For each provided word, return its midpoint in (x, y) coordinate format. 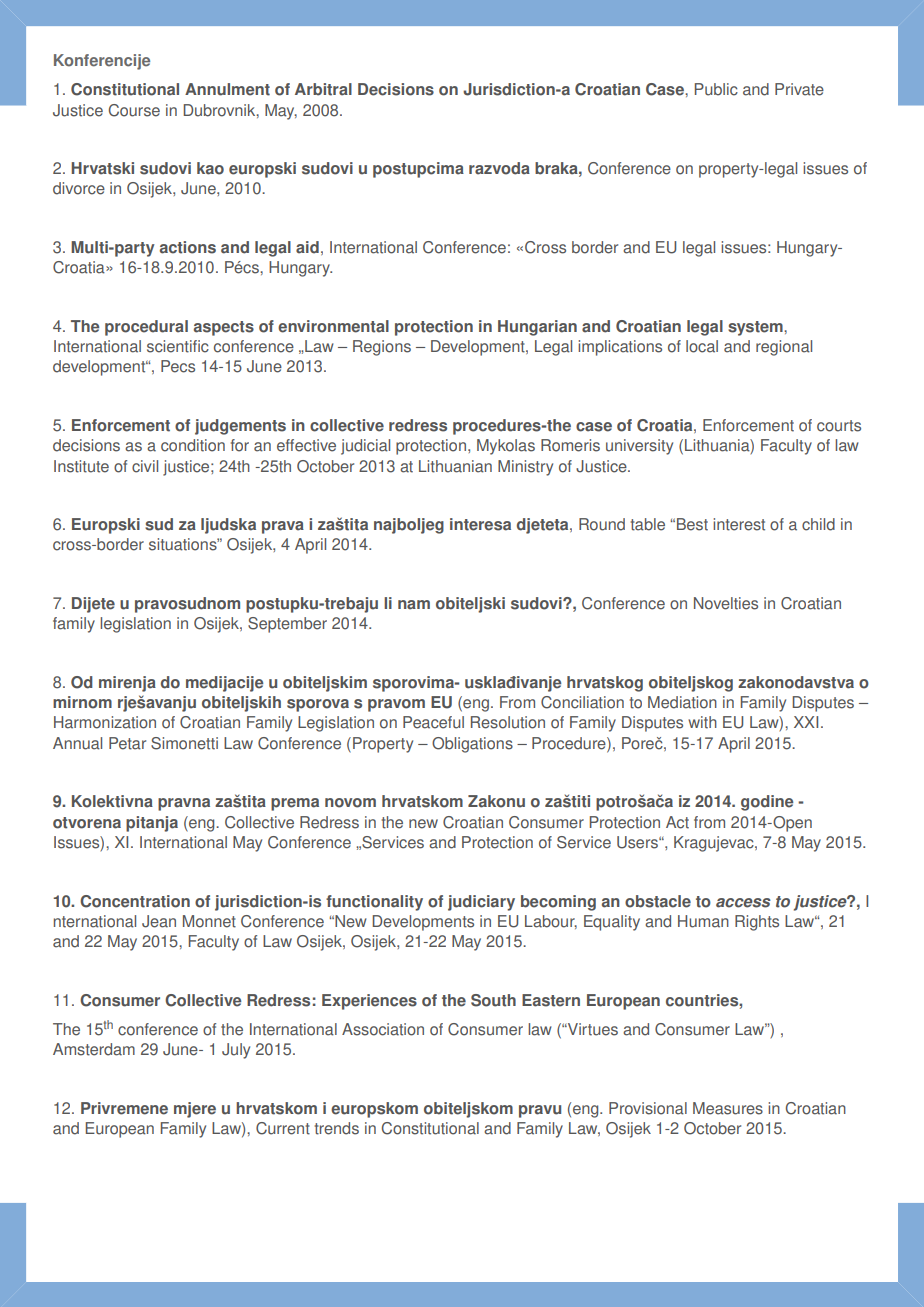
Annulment (227, 89)
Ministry (525, 468)
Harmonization (105, 722)
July (236, 1051)
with (702, 722)
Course (134, 110)
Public (716, 89)
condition (193, 445)
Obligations (472, 745)
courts (839, 426)
